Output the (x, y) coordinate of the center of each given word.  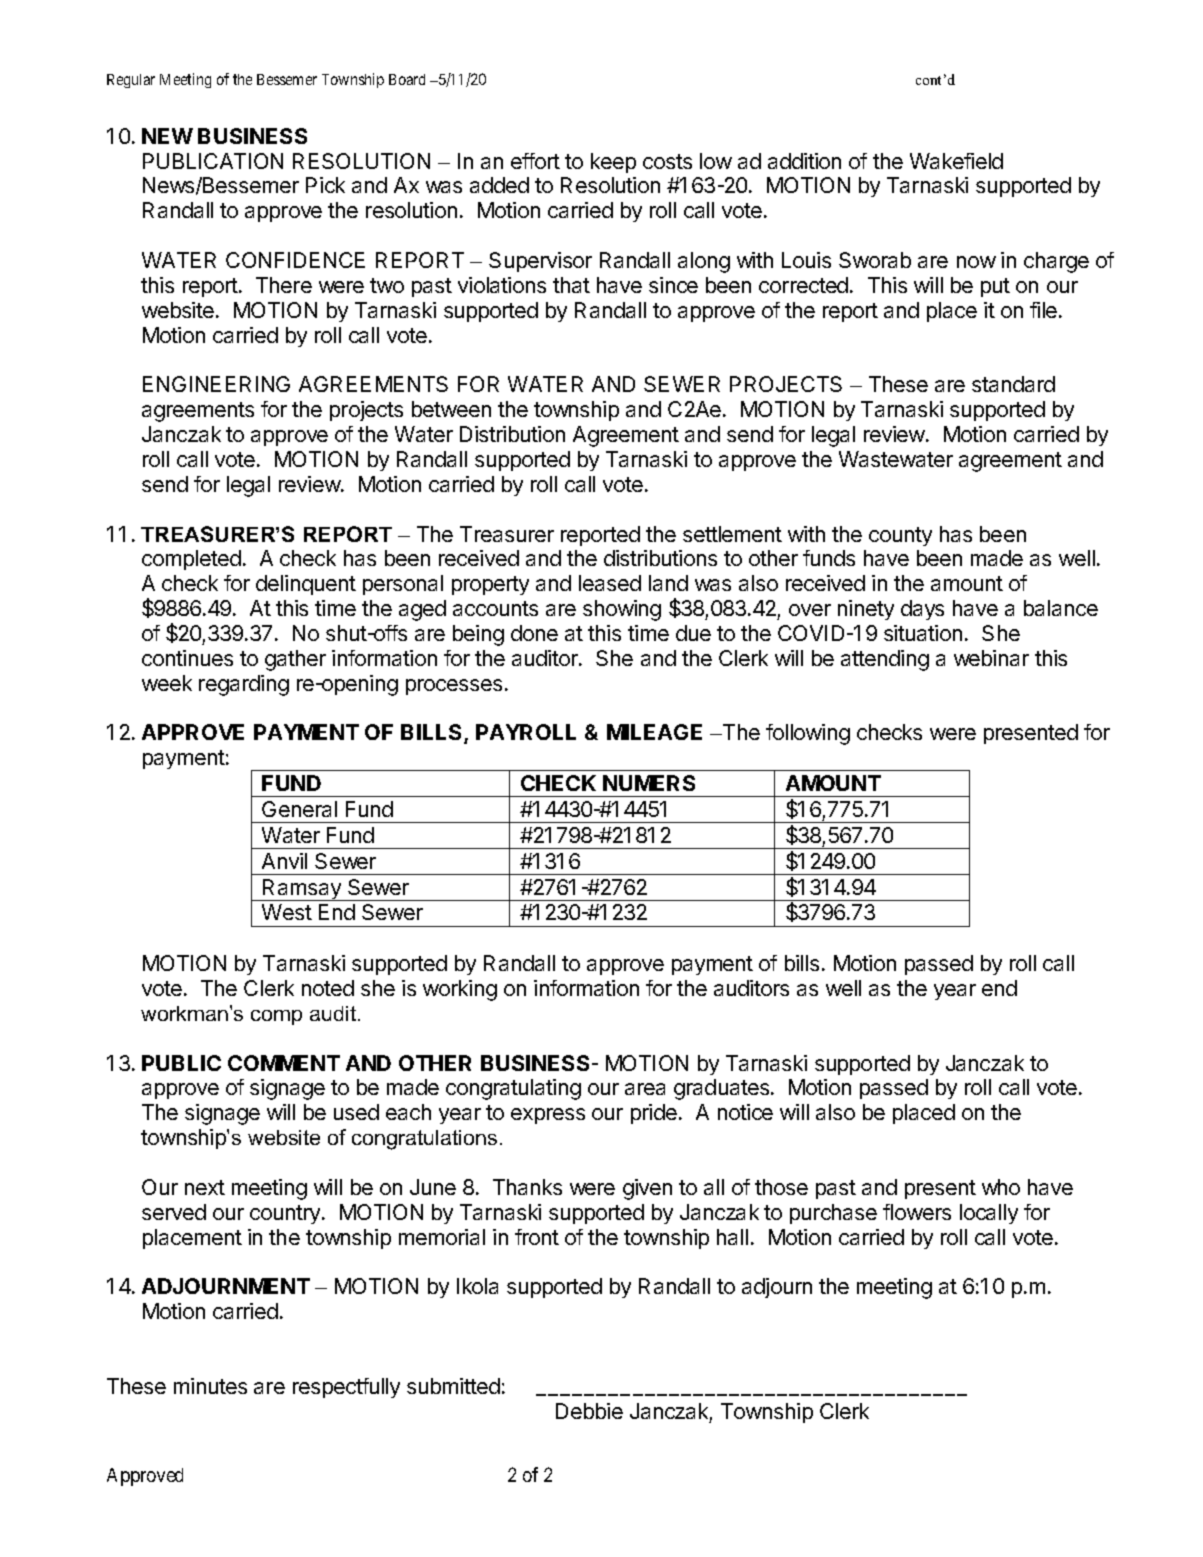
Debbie (589, 1411)
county (900, 536)
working (460, 990)
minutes (210, 1386)
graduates (723, 1089)
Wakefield (956, 161)
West (287, 912)
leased (610, 583)
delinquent (306, 585)
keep (613, 163)
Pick (325, 185)
